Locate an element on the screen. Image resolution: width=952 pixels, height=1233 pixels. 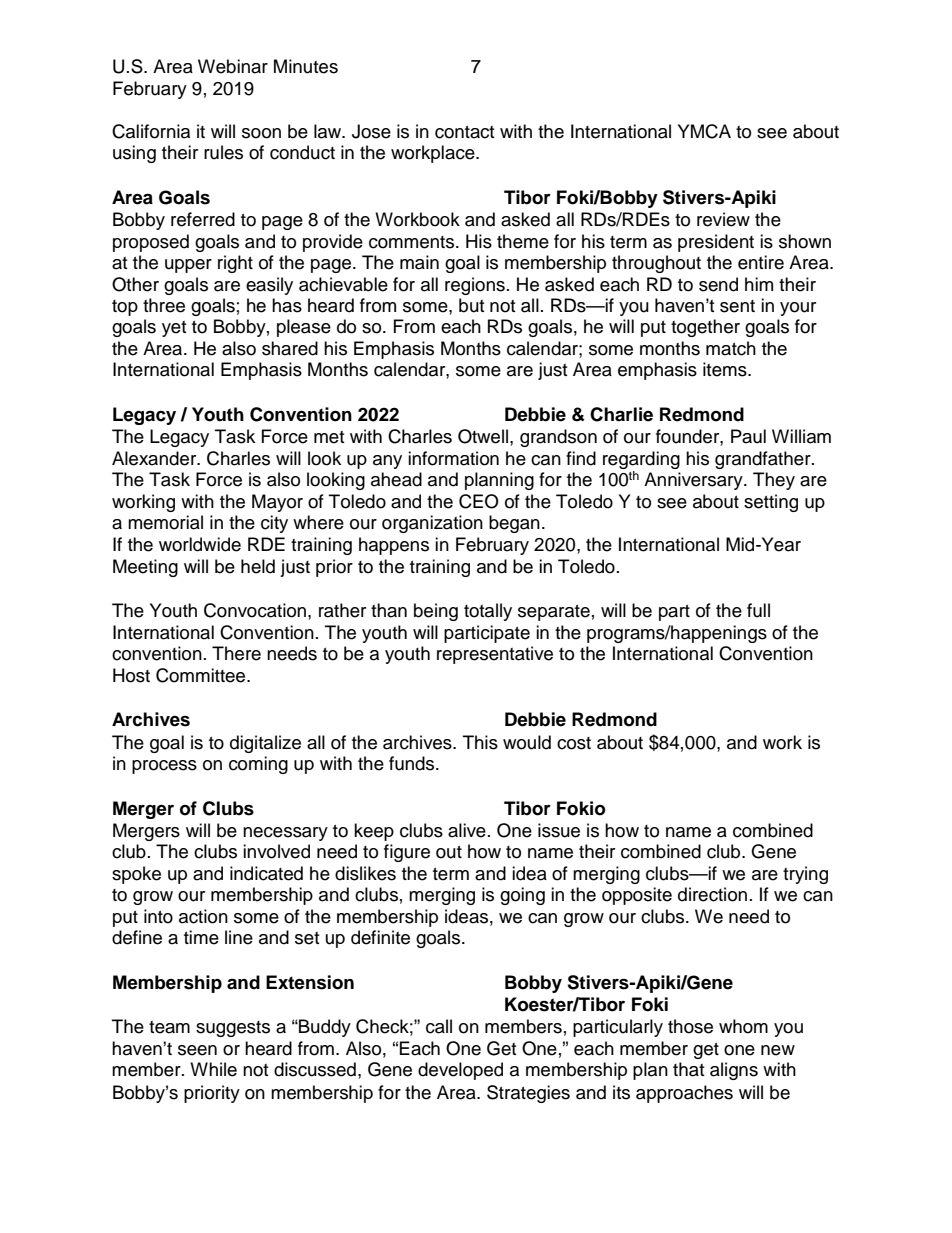
YMCA is located at coordinates (704, 131).
